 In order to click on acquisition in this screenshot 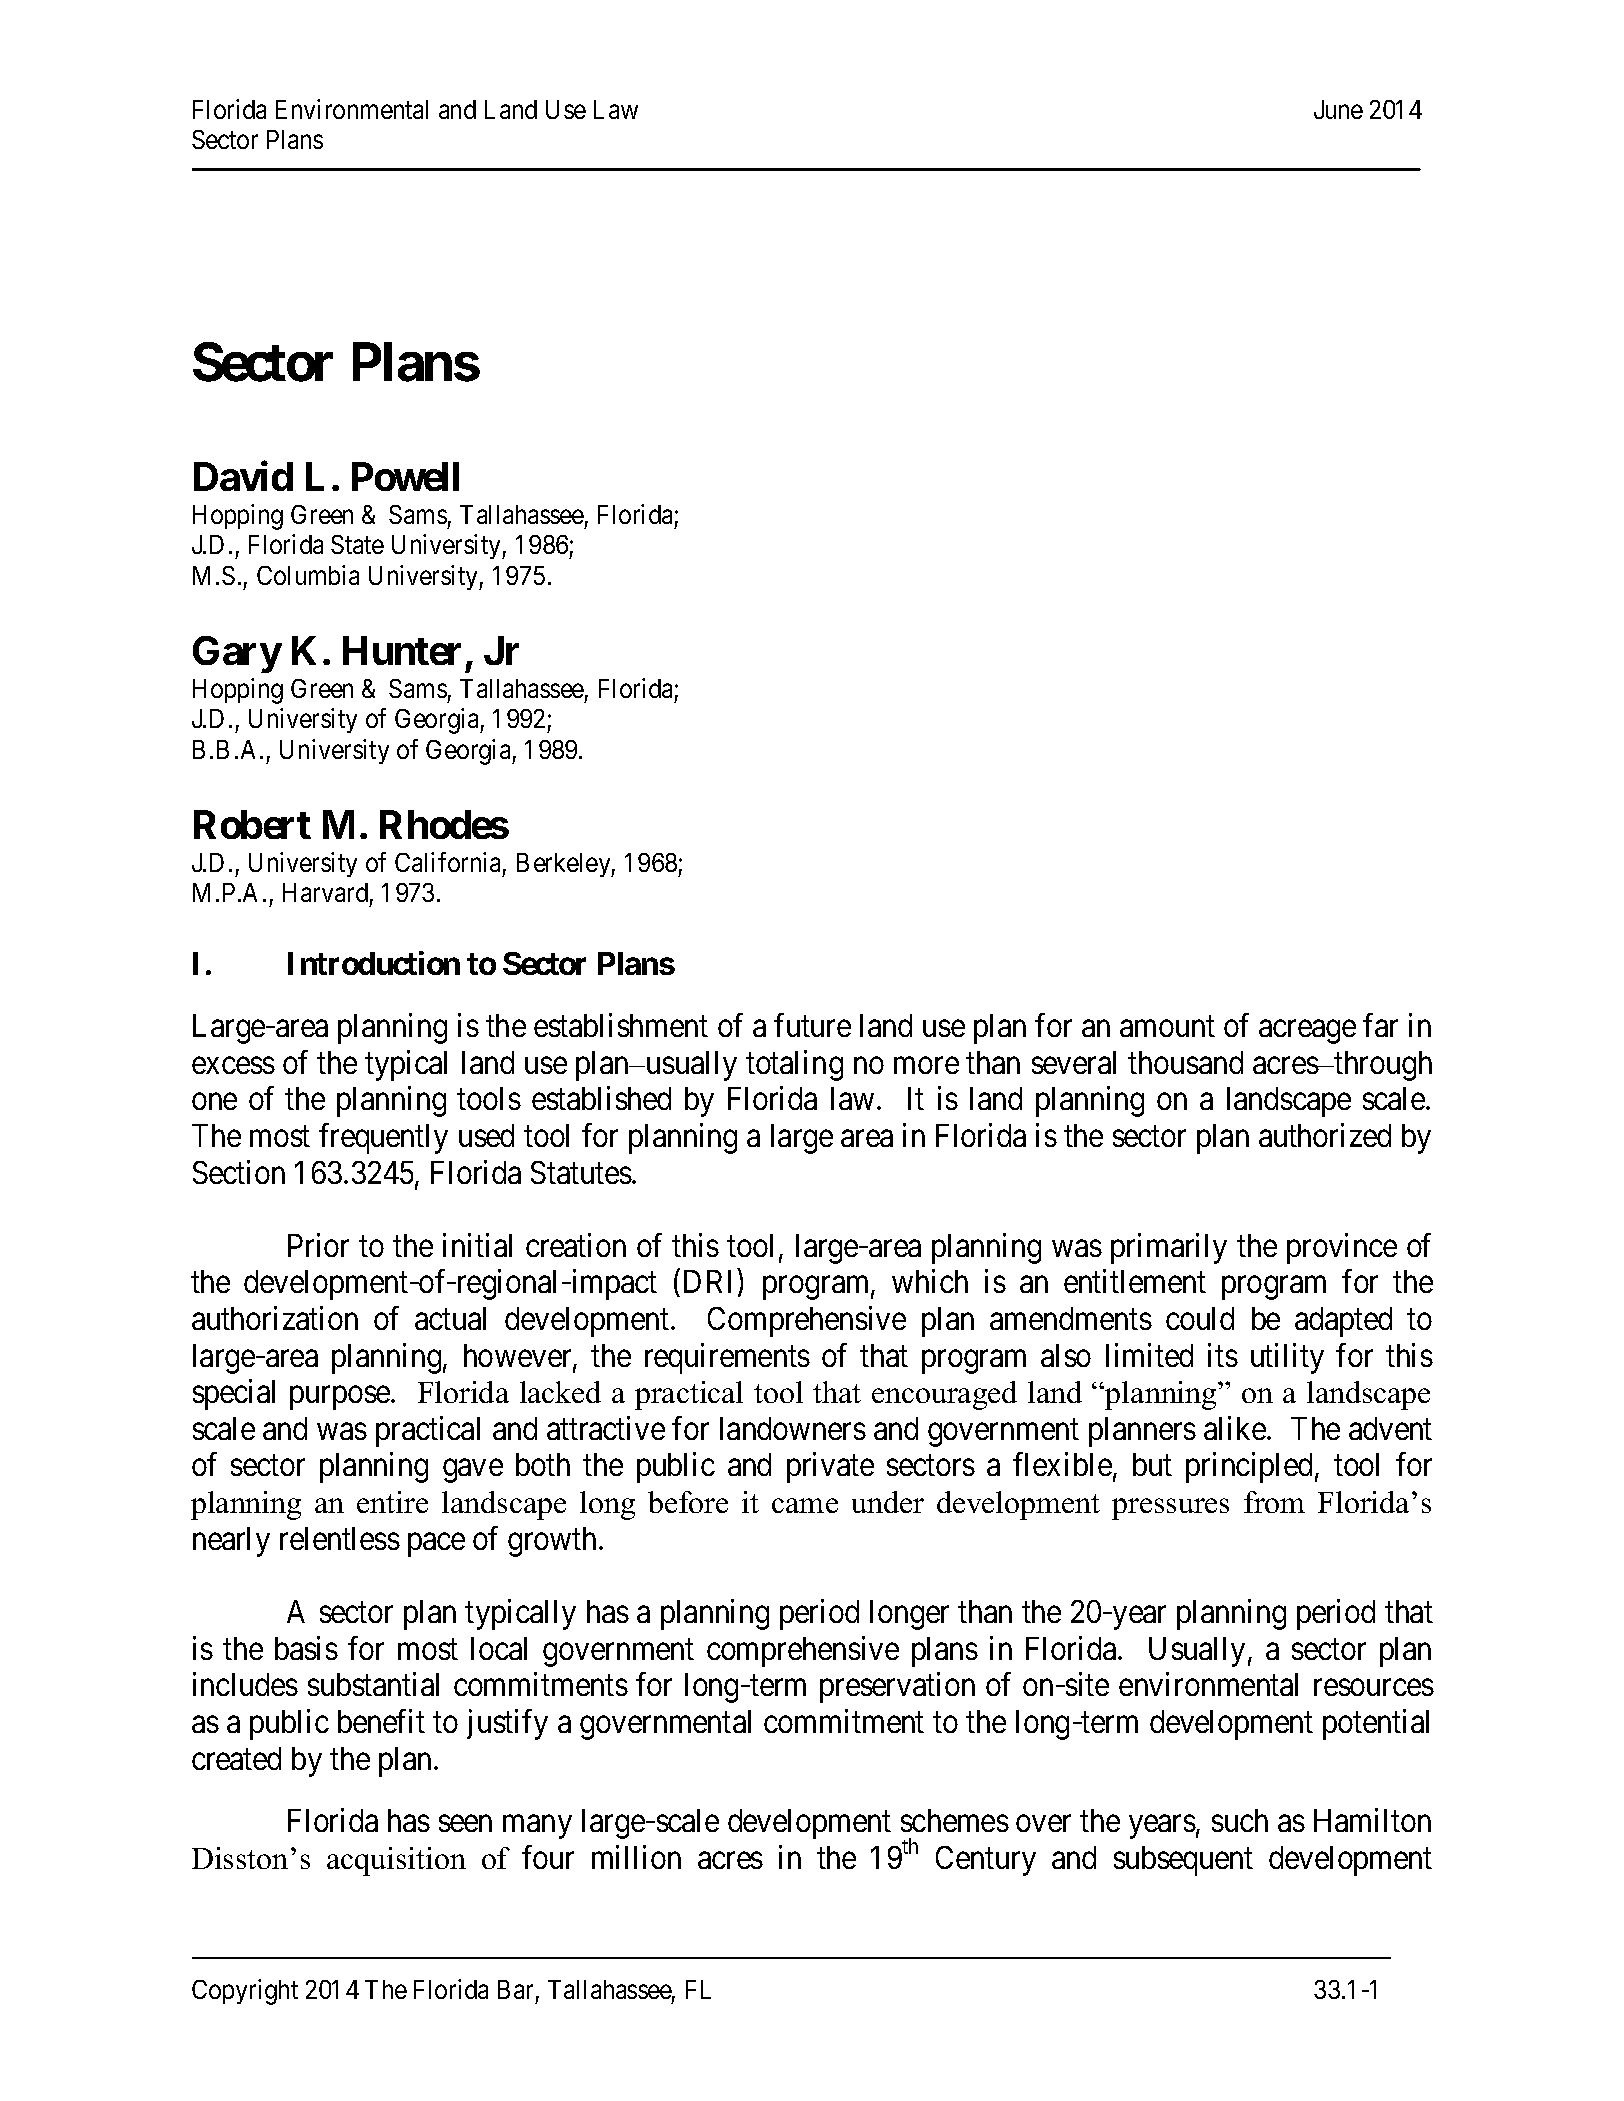, I will do `click(396, 1861)`.
